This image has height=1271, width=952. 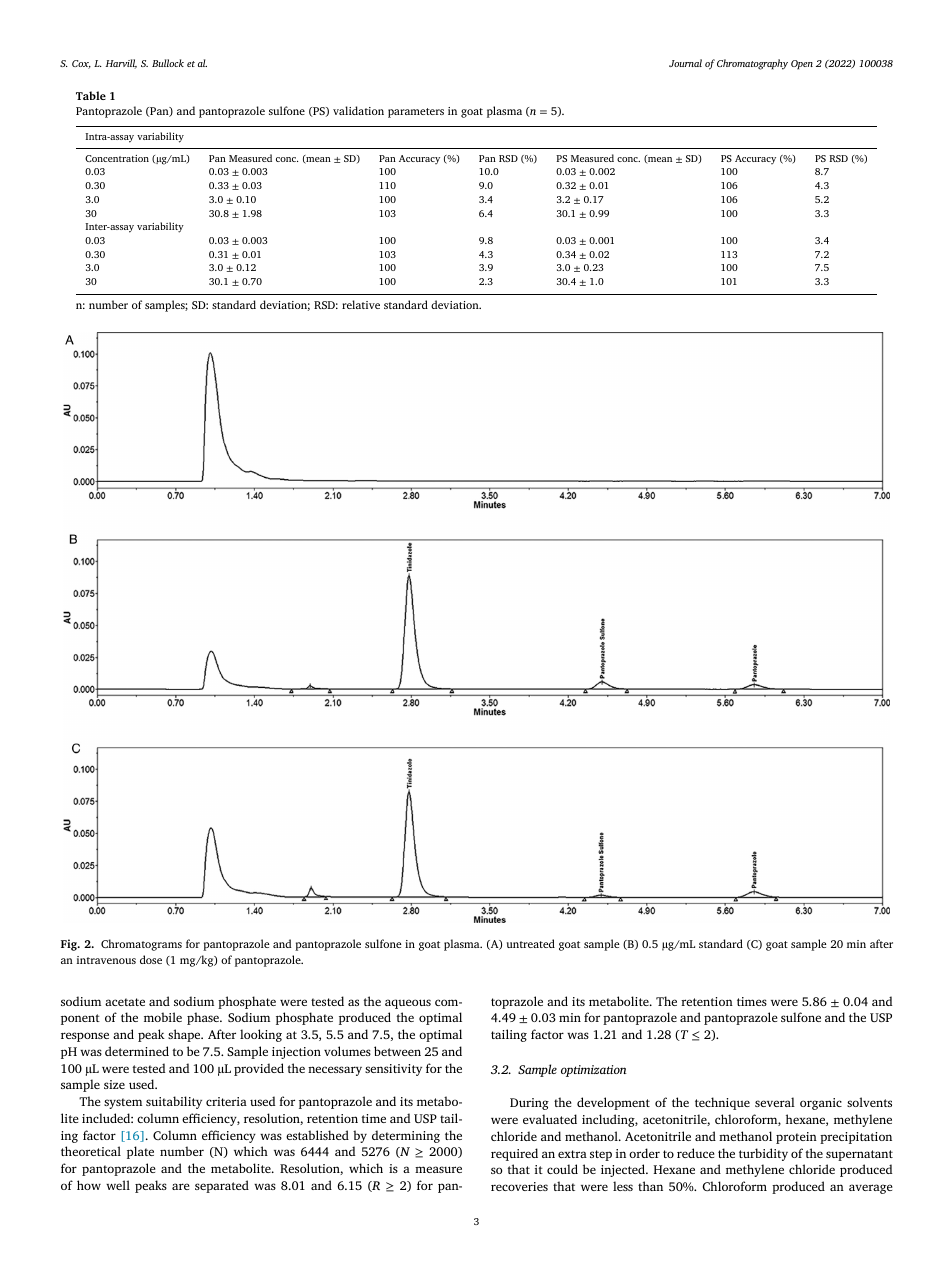 What do you see at coordinates (358, 110) in the image?
I see `validation` at bounding box center [358, 110].
